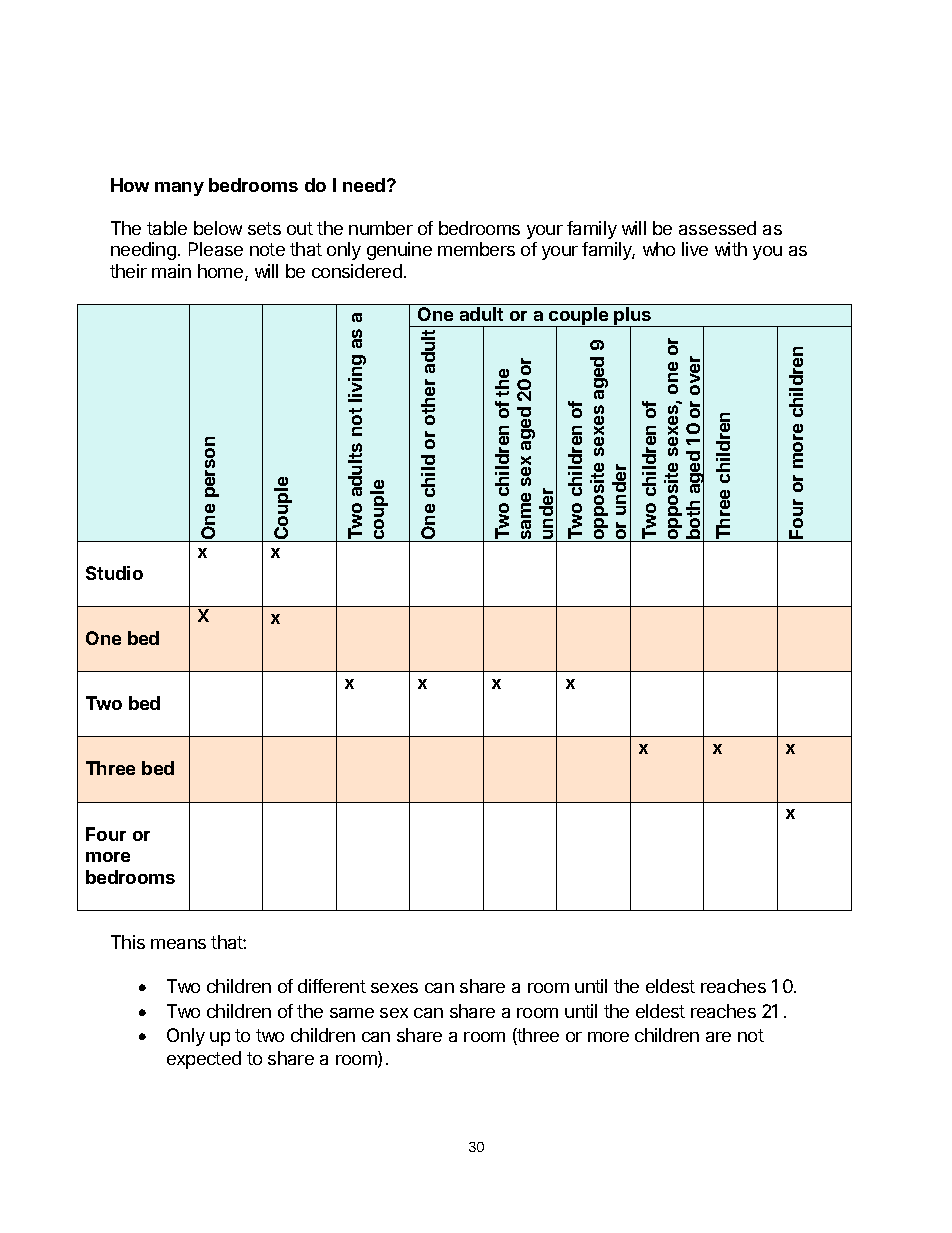  I want to click on live, so click(695, 249).
